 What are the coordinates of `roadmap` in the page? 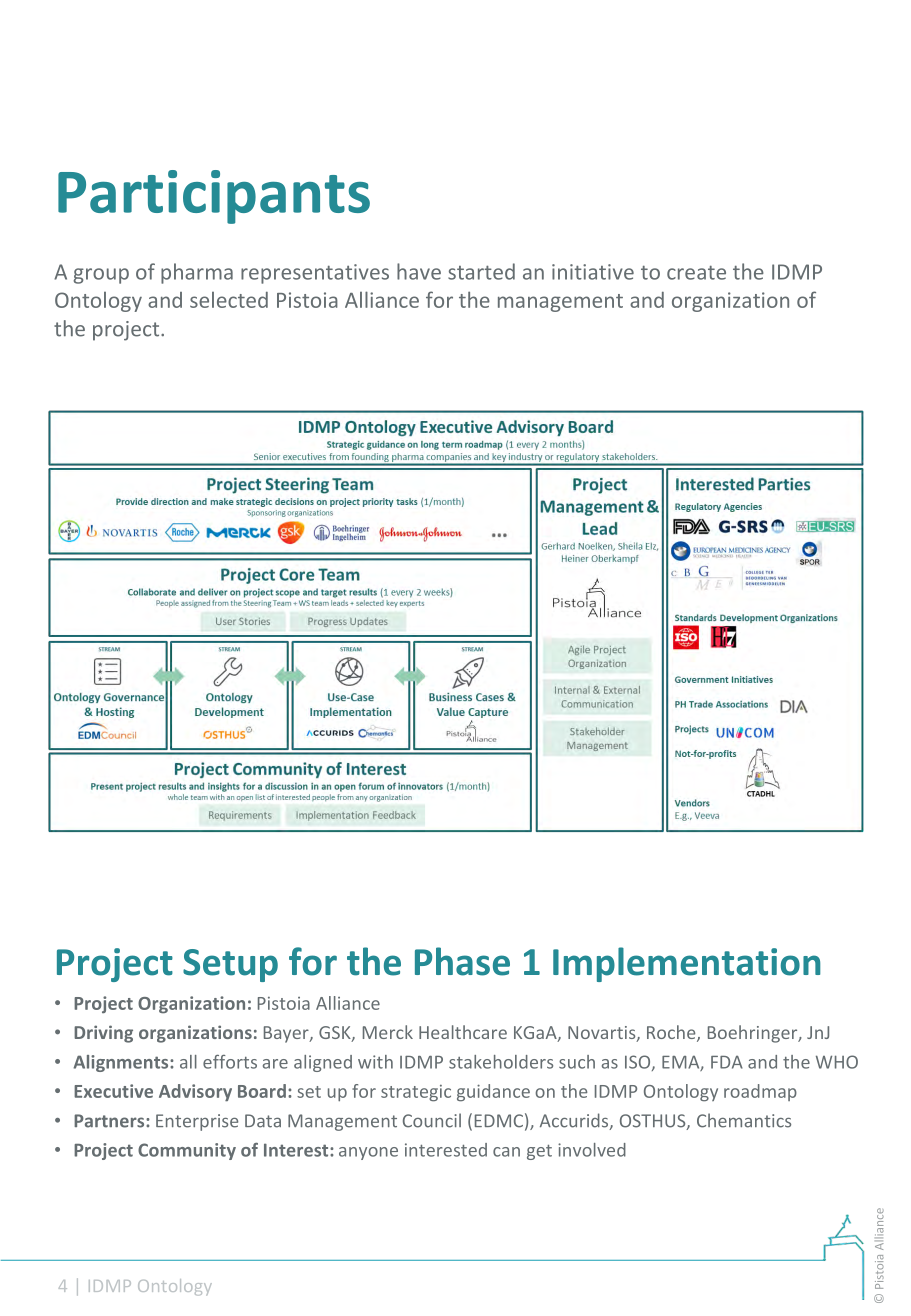 It's located at (760, 1092).
